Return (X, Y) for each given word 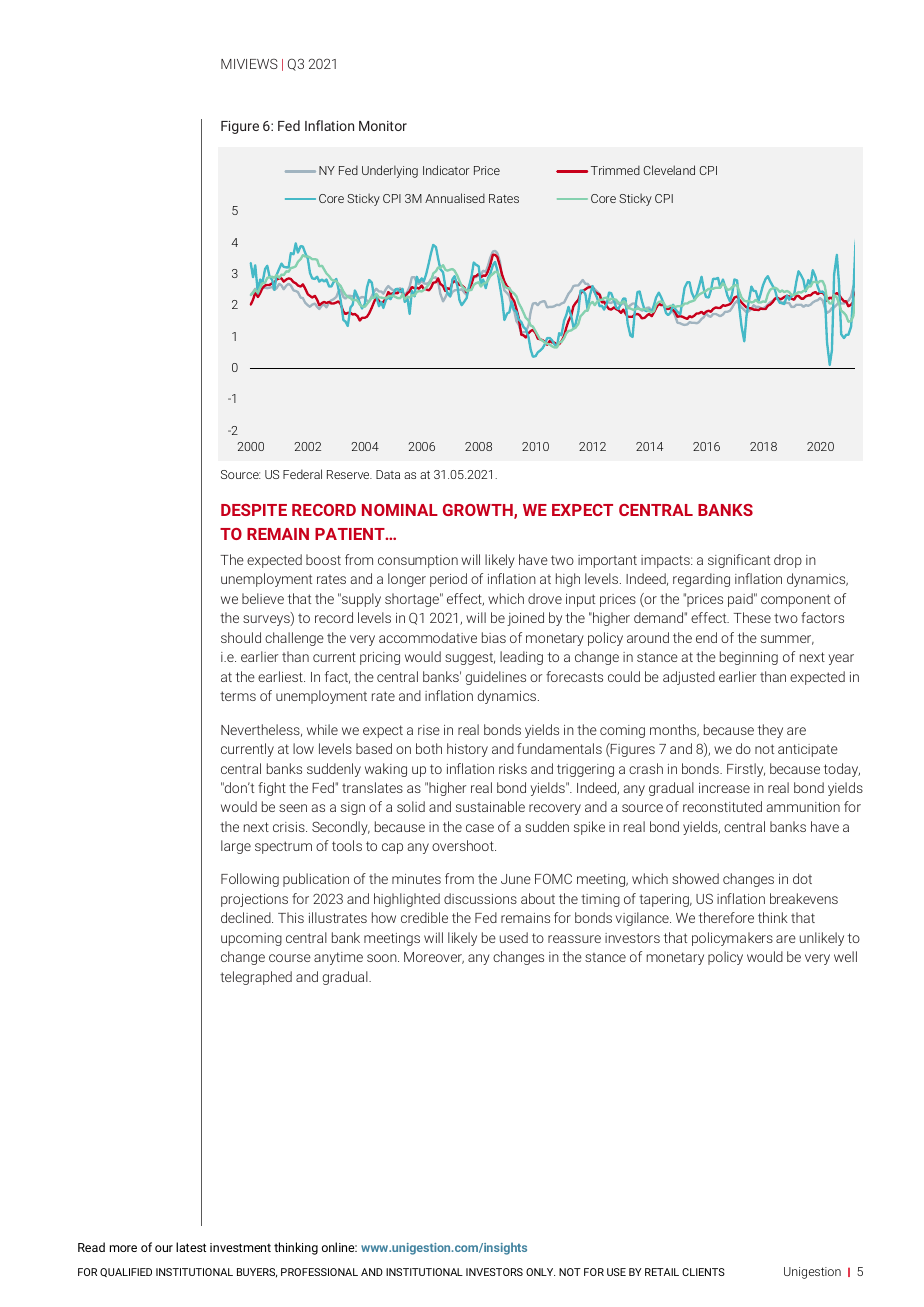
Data (388, 474)
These (752, 617)
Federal (302, 474)
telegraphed (256, 978)
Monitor (383, 126)
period (448, 580)
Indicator (446, 170)
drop (788, 561)
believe (263, 598)
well (845, 956)
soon (383, 958)
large (236, 847)
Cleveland (669, 170)
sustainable (490, 806)
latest (191, 1247)
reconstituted (722, 806)
